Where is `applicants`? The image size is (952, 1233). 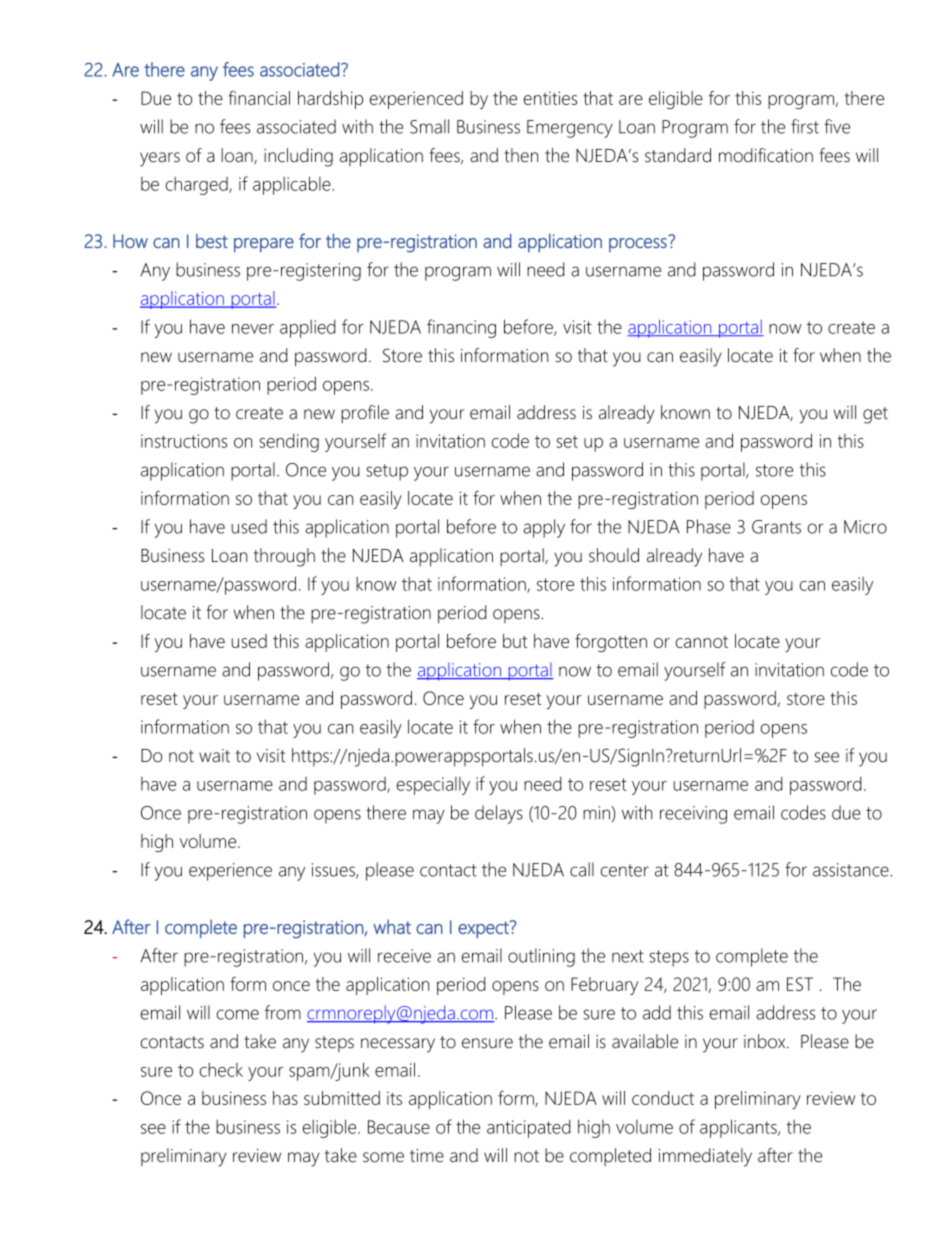 applicants is located at coordinates (739, 1128).
